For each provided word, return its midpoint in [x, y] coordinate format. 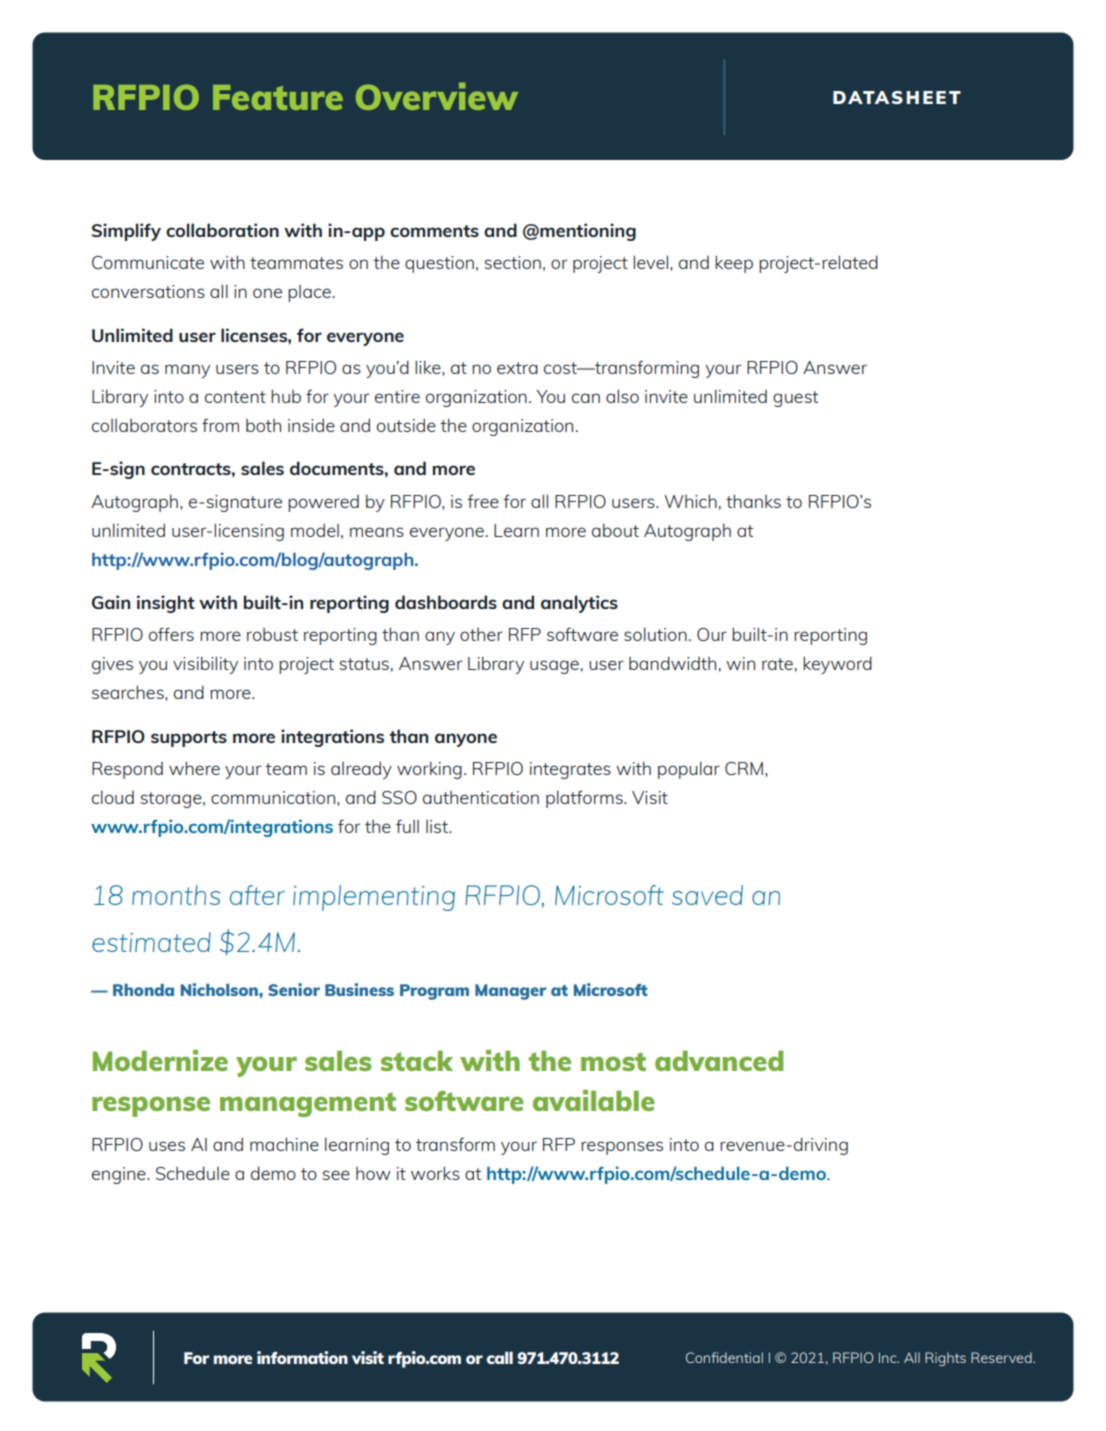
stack [416, 1060]
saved [707, 895]
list [438, 826]
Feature [278, 97]
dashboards [446, 602]
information [302, 1357]
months [176, 895]
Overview [437, 96]
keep [734, 264]
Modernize [160, 1060]
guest [795, 399]
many [187, 371]
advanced [719, 1060]
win [740, 663]
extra [517, 368]
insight [166, 604]
